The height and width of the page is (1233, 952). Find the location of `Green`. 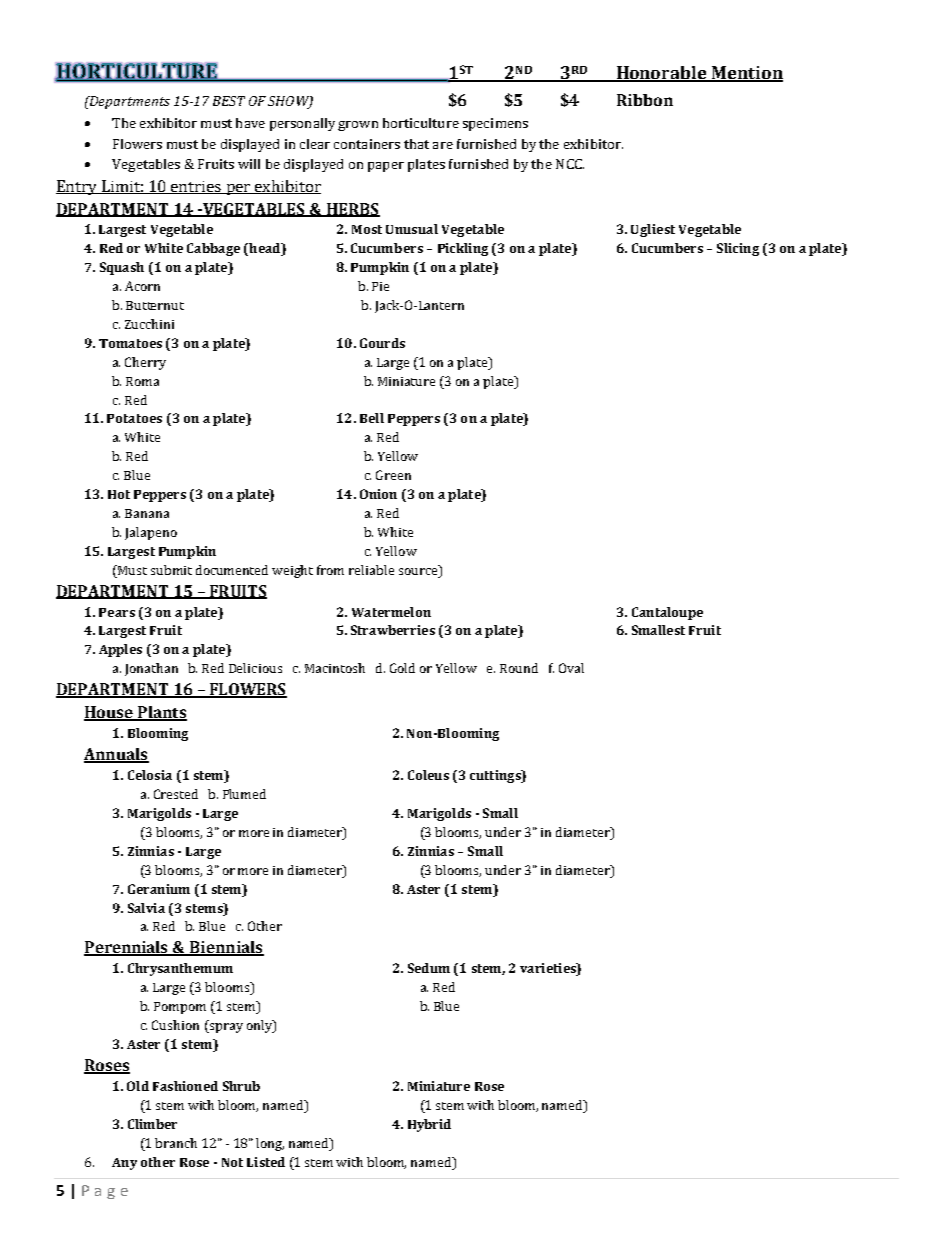

Green is located at coordinates (393, 475).
